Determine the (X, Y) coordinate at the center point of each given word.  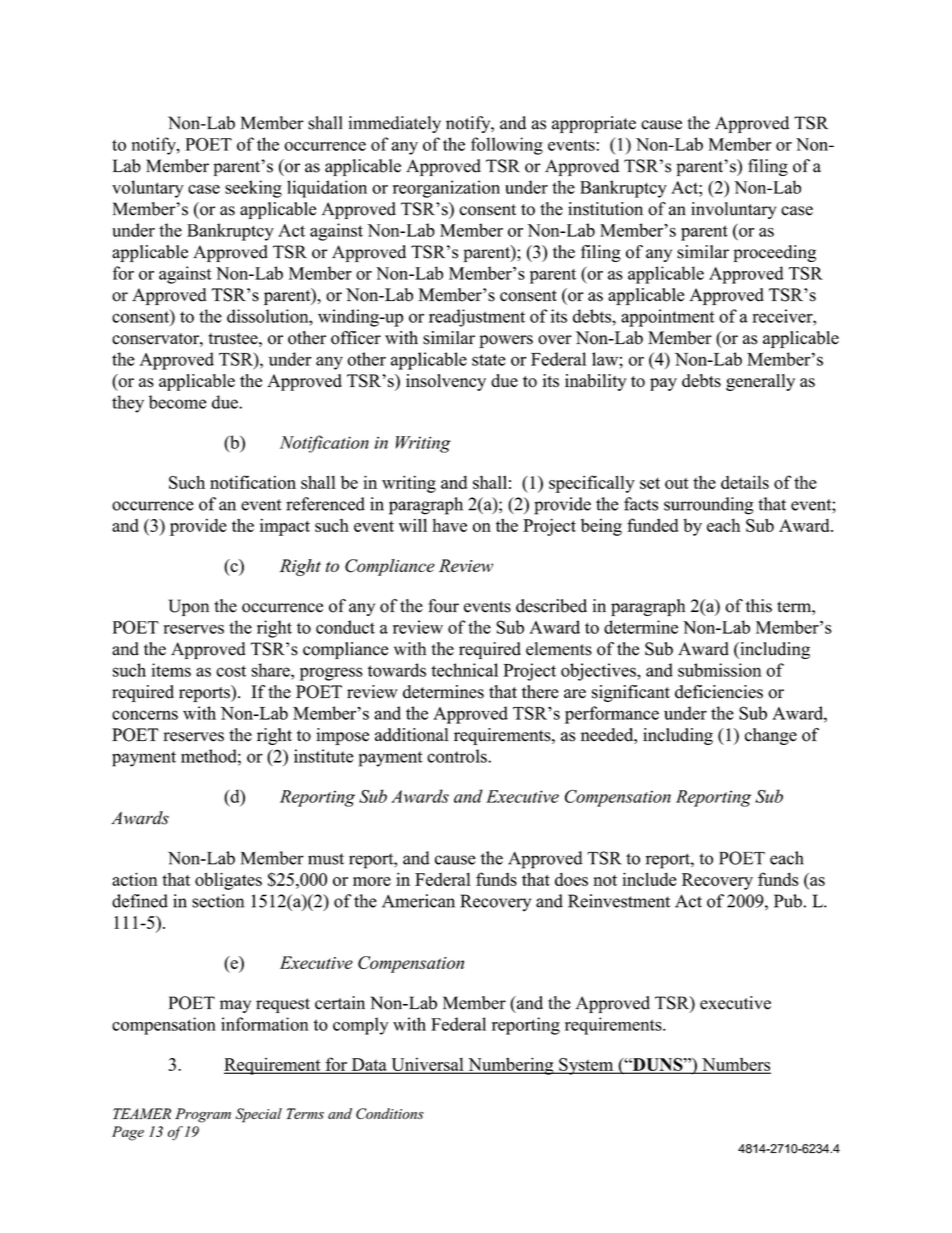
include (649, 879)
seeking (253, 189)
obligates (228, 881)
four (443, 606)
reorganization (446, 189)
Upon (189, 607)
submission (720, 670)
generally (760, 382)
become (178, 402)
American (418, 901)
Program (203, 1115)
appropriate (594, 124)
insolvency (446, 382)
